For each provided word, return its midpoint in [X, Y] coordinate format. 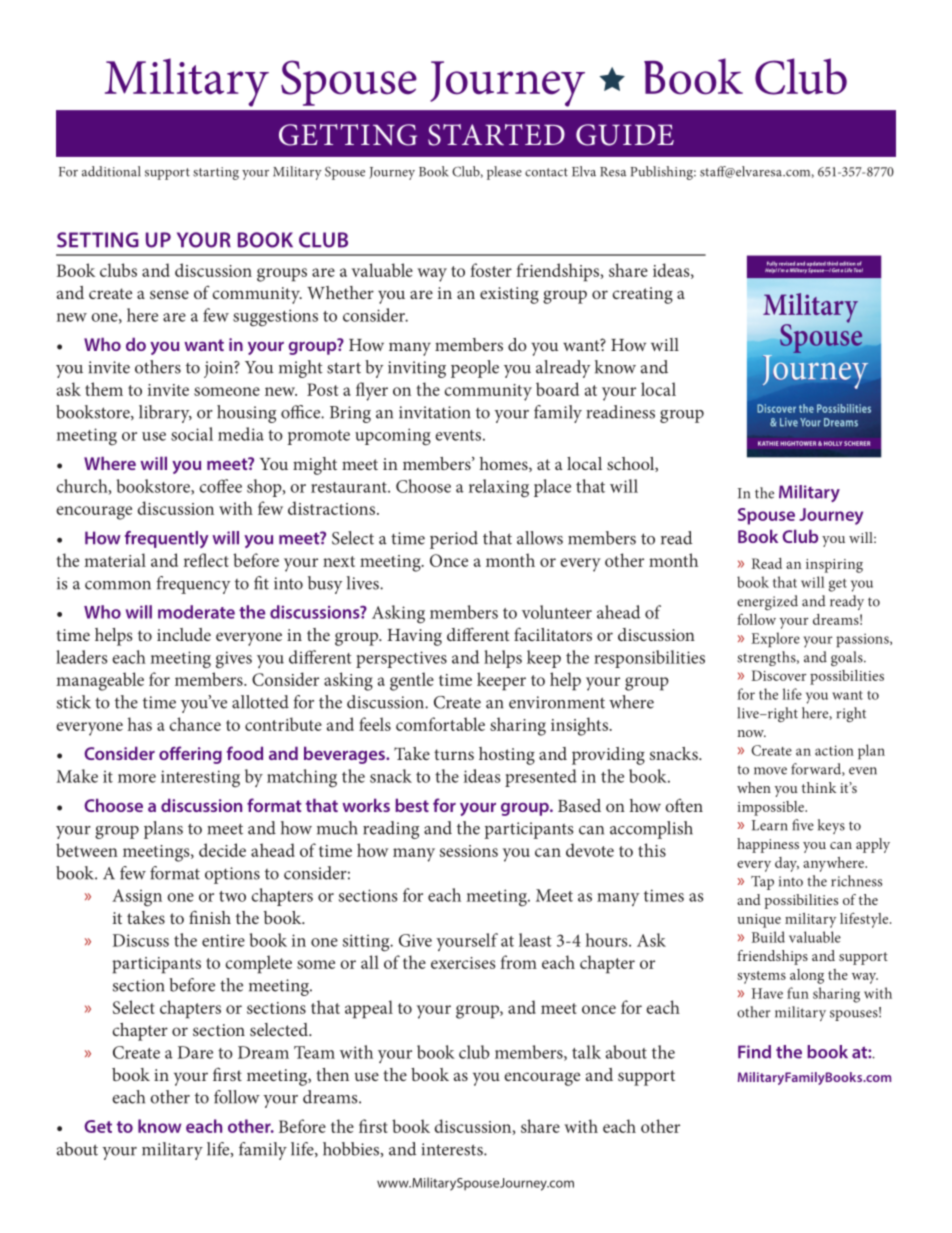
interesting [200, 779]
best [412, 805]
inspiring [834, 566]
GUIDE [625, 135]
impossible [771, 808]
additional [111, 171]
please [504, 173]
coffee [221, 486]
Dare [195, 1052]
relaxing [499, 488]
